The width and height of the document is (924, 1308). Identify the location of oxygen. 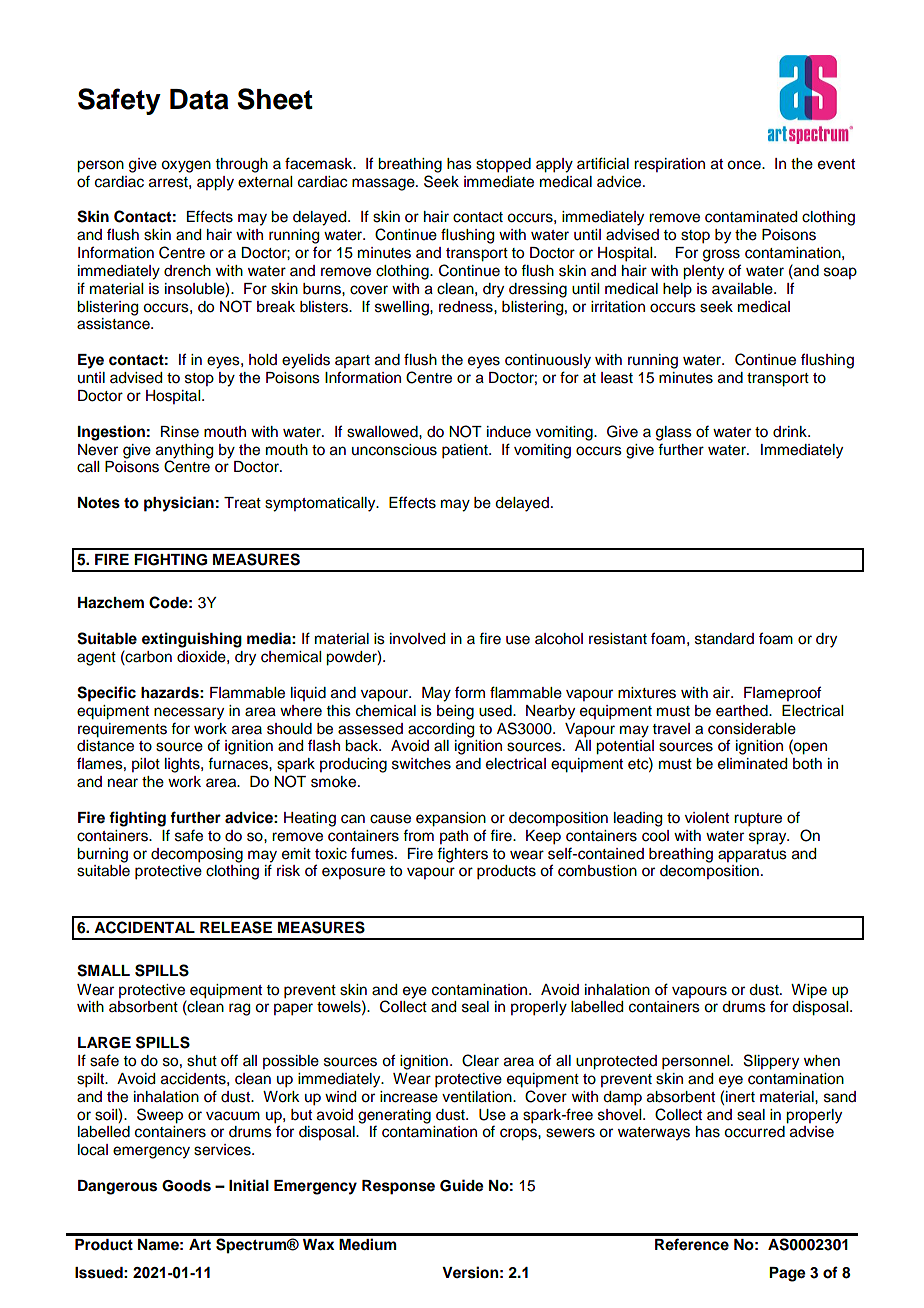
(186, 166).
